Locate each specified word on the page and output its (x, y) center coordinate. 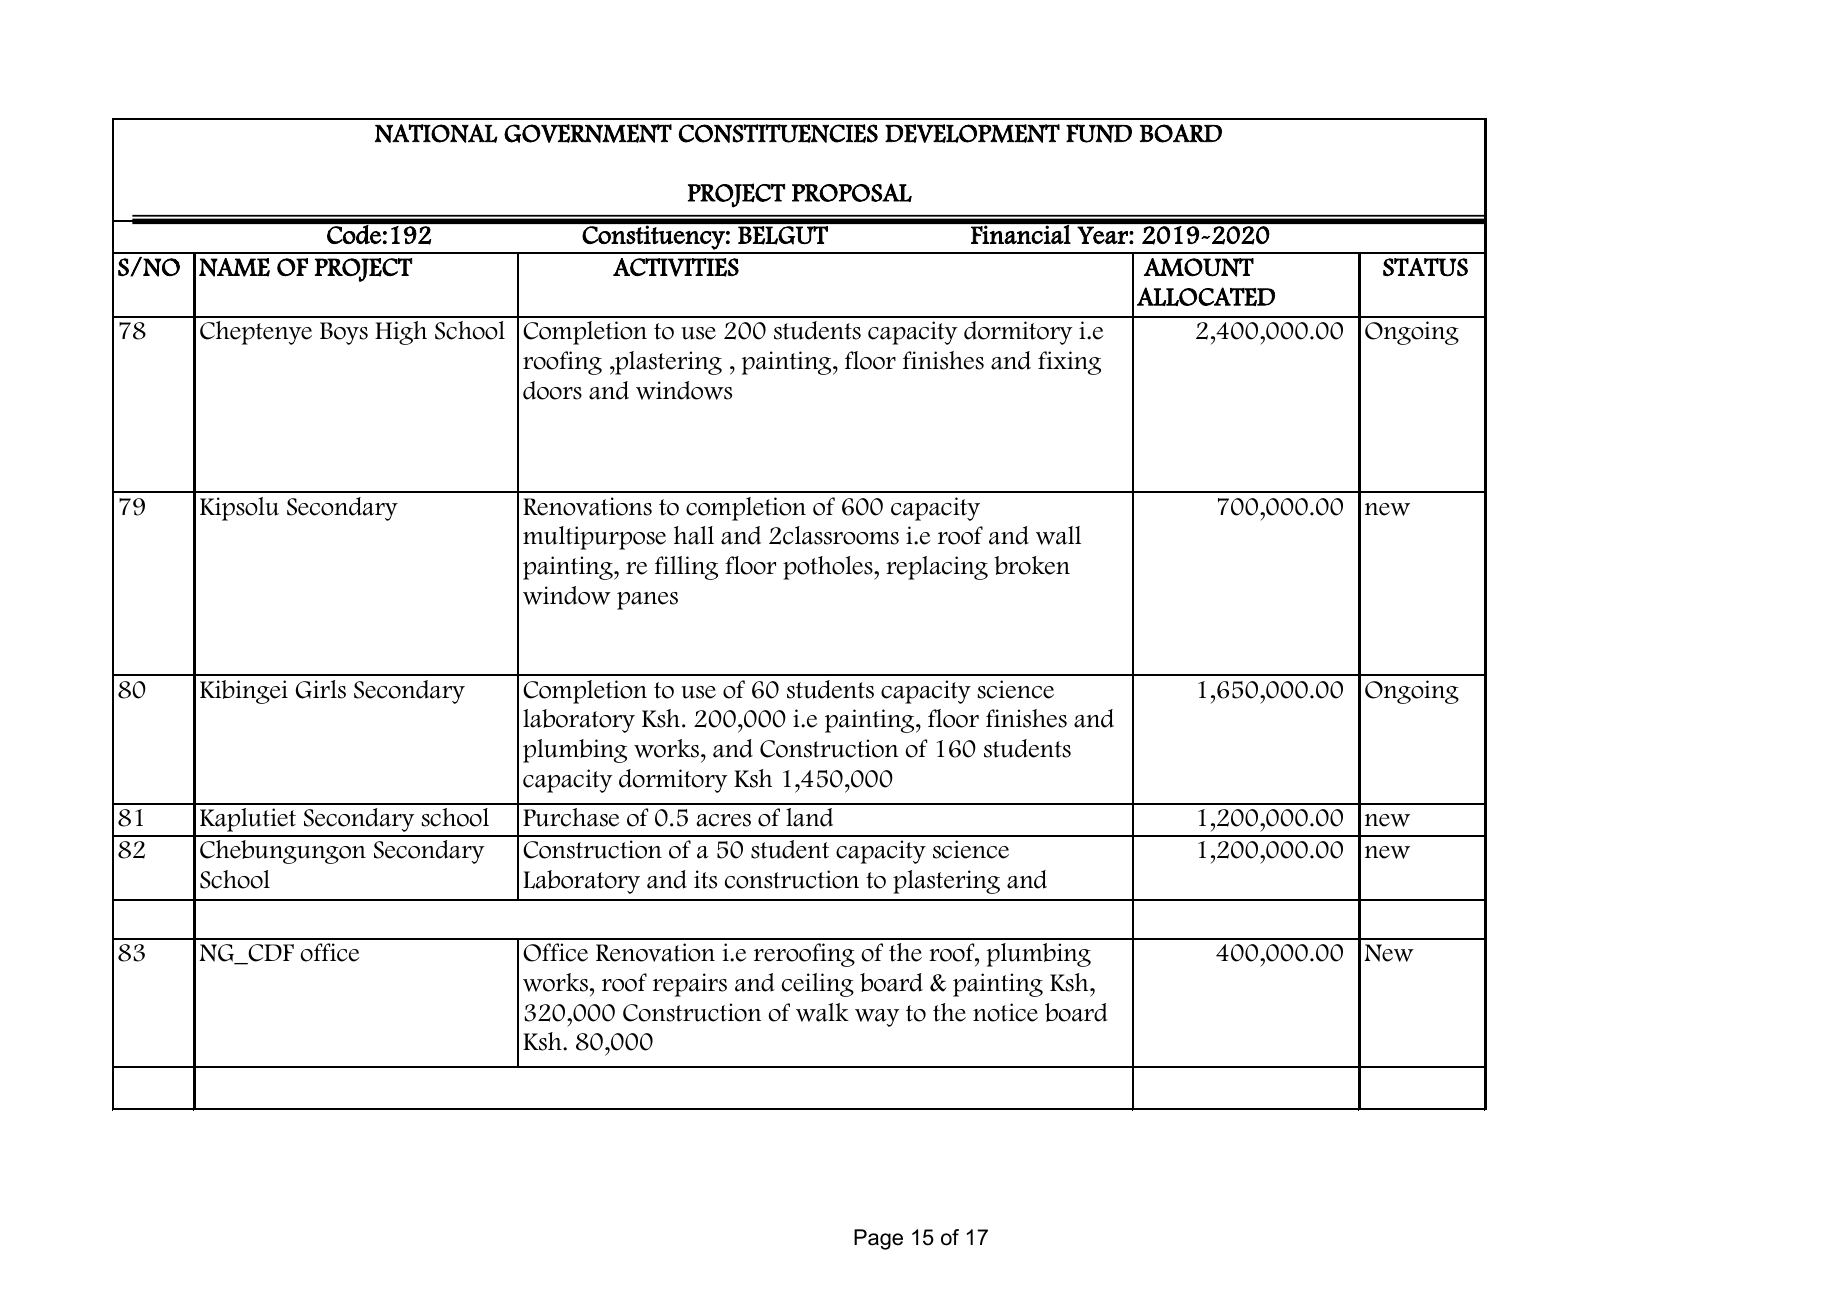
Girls (321, 689)
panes (647, 601)
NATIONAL (436, 133)
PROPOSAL (852, 192)
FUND (1099, 133)
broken (1032, 565)
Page (878, 1239)
